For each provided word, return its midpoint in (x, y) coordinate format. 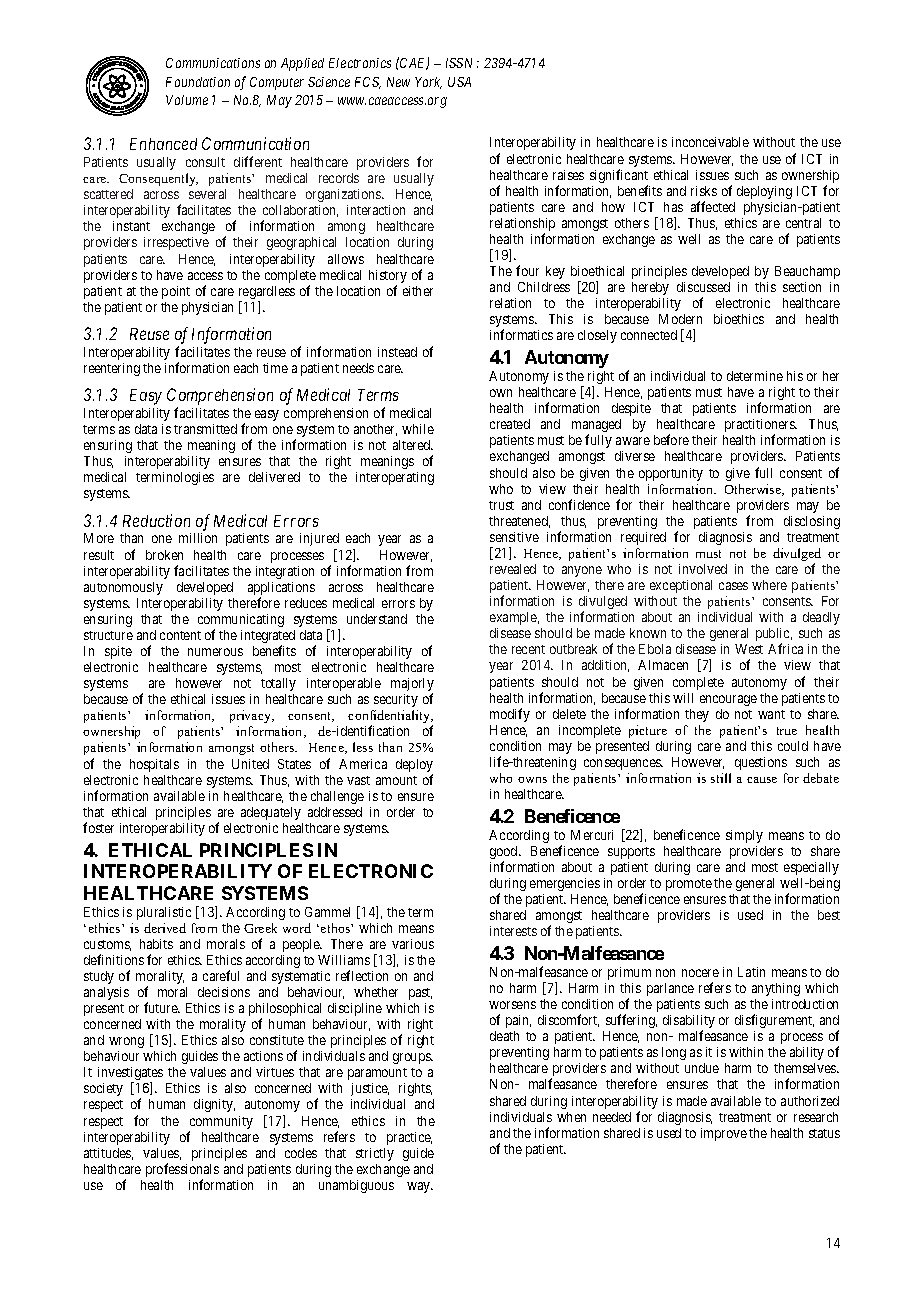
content (180, 635)
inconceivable (710, 142)
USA (459, 82)
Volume (187, 100)
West (749, 649)
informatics (521, 334)
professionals (182, 1171)
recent (528, 649)
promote (689, 885)
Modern (680, 319)
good (505, 854)
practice (409, 1138)
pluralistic (164, 913)
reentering (112, 369)
